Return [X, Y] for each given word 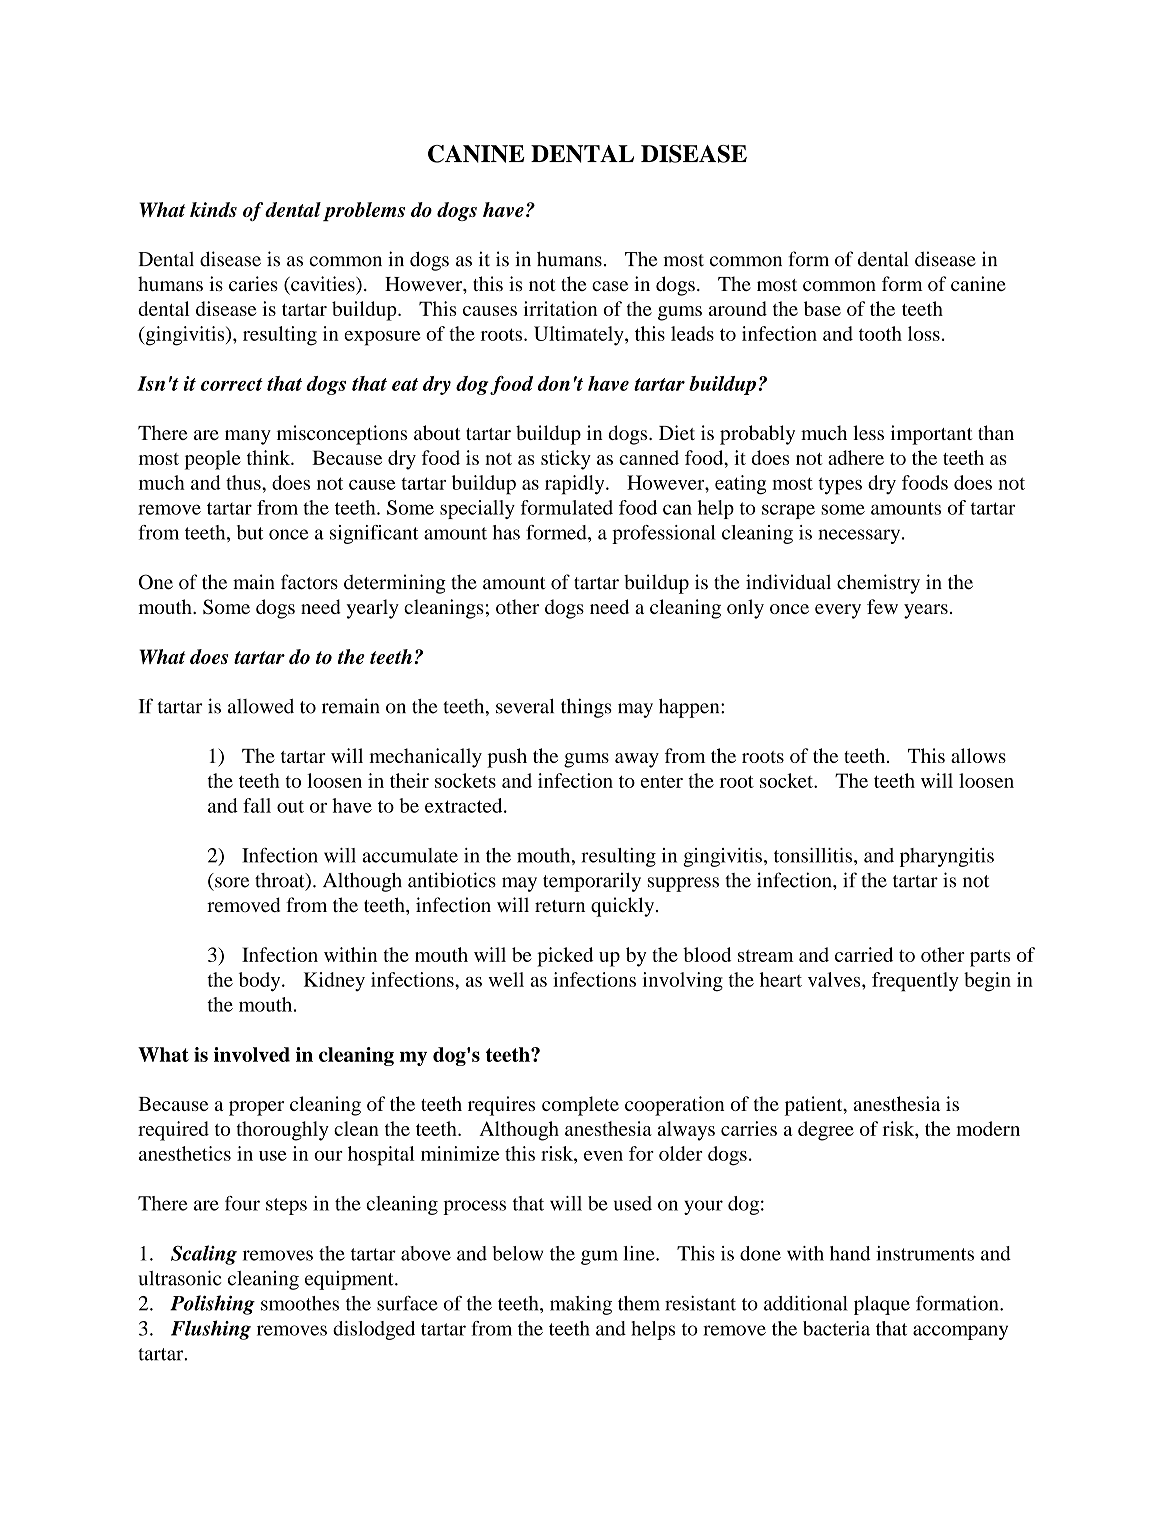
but [250, 532]
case [610, 286]
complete [580, 1106]
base [822, 308]
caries [253, 283]
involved [252, 1054]
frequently [915, 982]
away [637, 760]
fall [257, 805]
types [840, 486]
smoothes [300, 1303]
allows [978, 755]
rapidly [576, 485]
